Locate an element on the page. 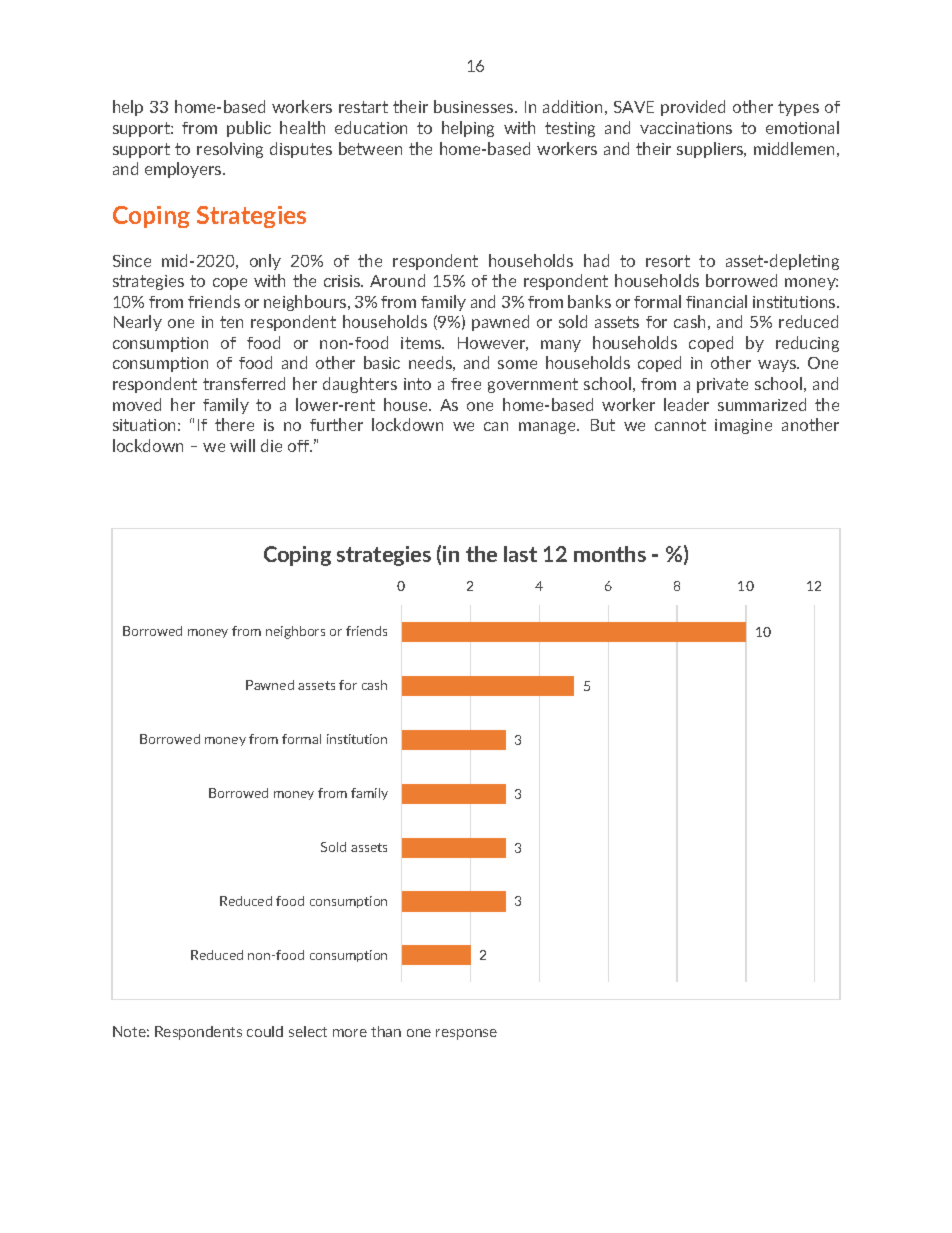  last is located at coordinates (520, 554).
